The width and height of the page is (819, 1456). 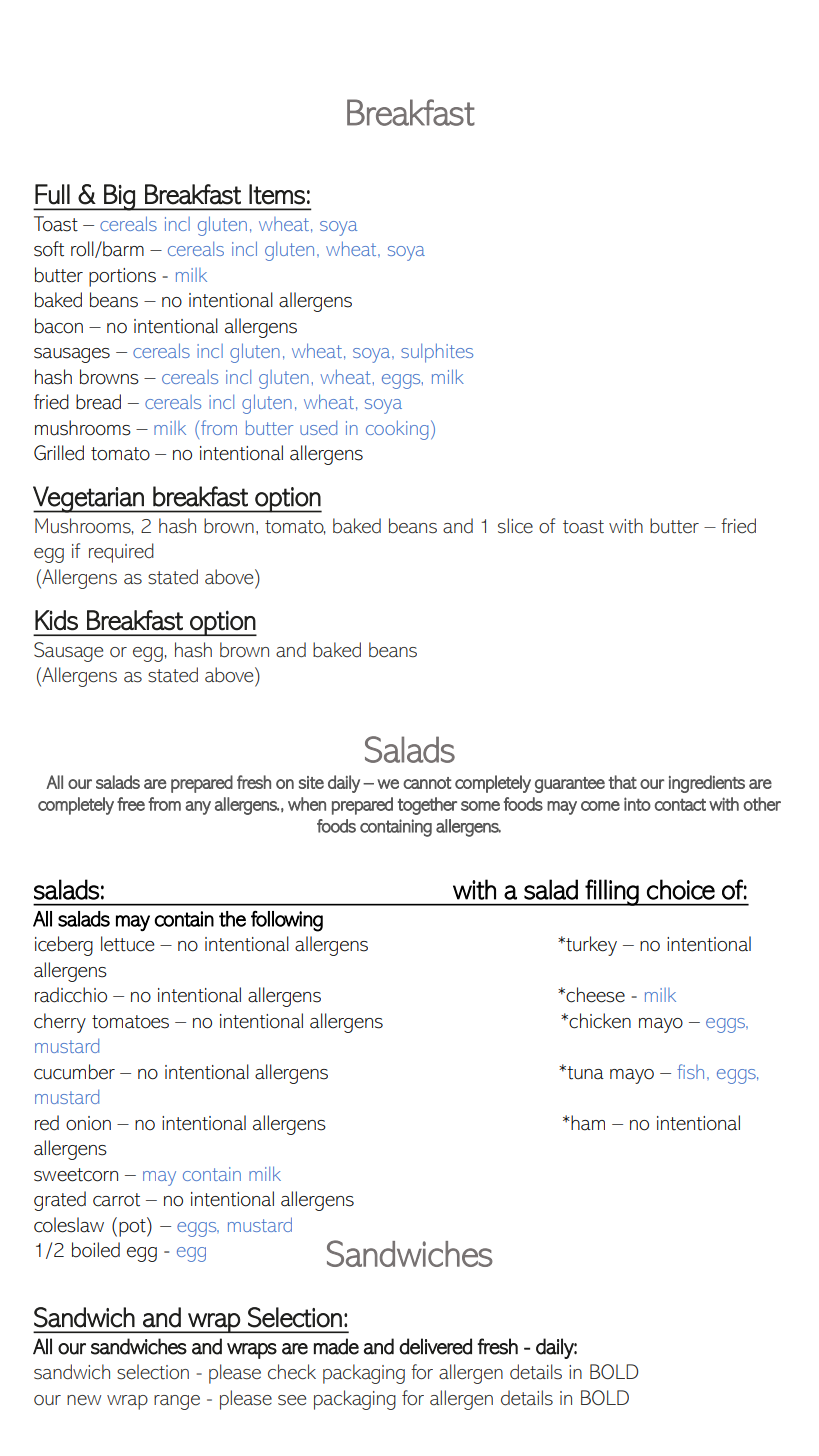 What do you see at coordinates (121, 553) in the page?
I see `required` at bounding box center [121, 553].
